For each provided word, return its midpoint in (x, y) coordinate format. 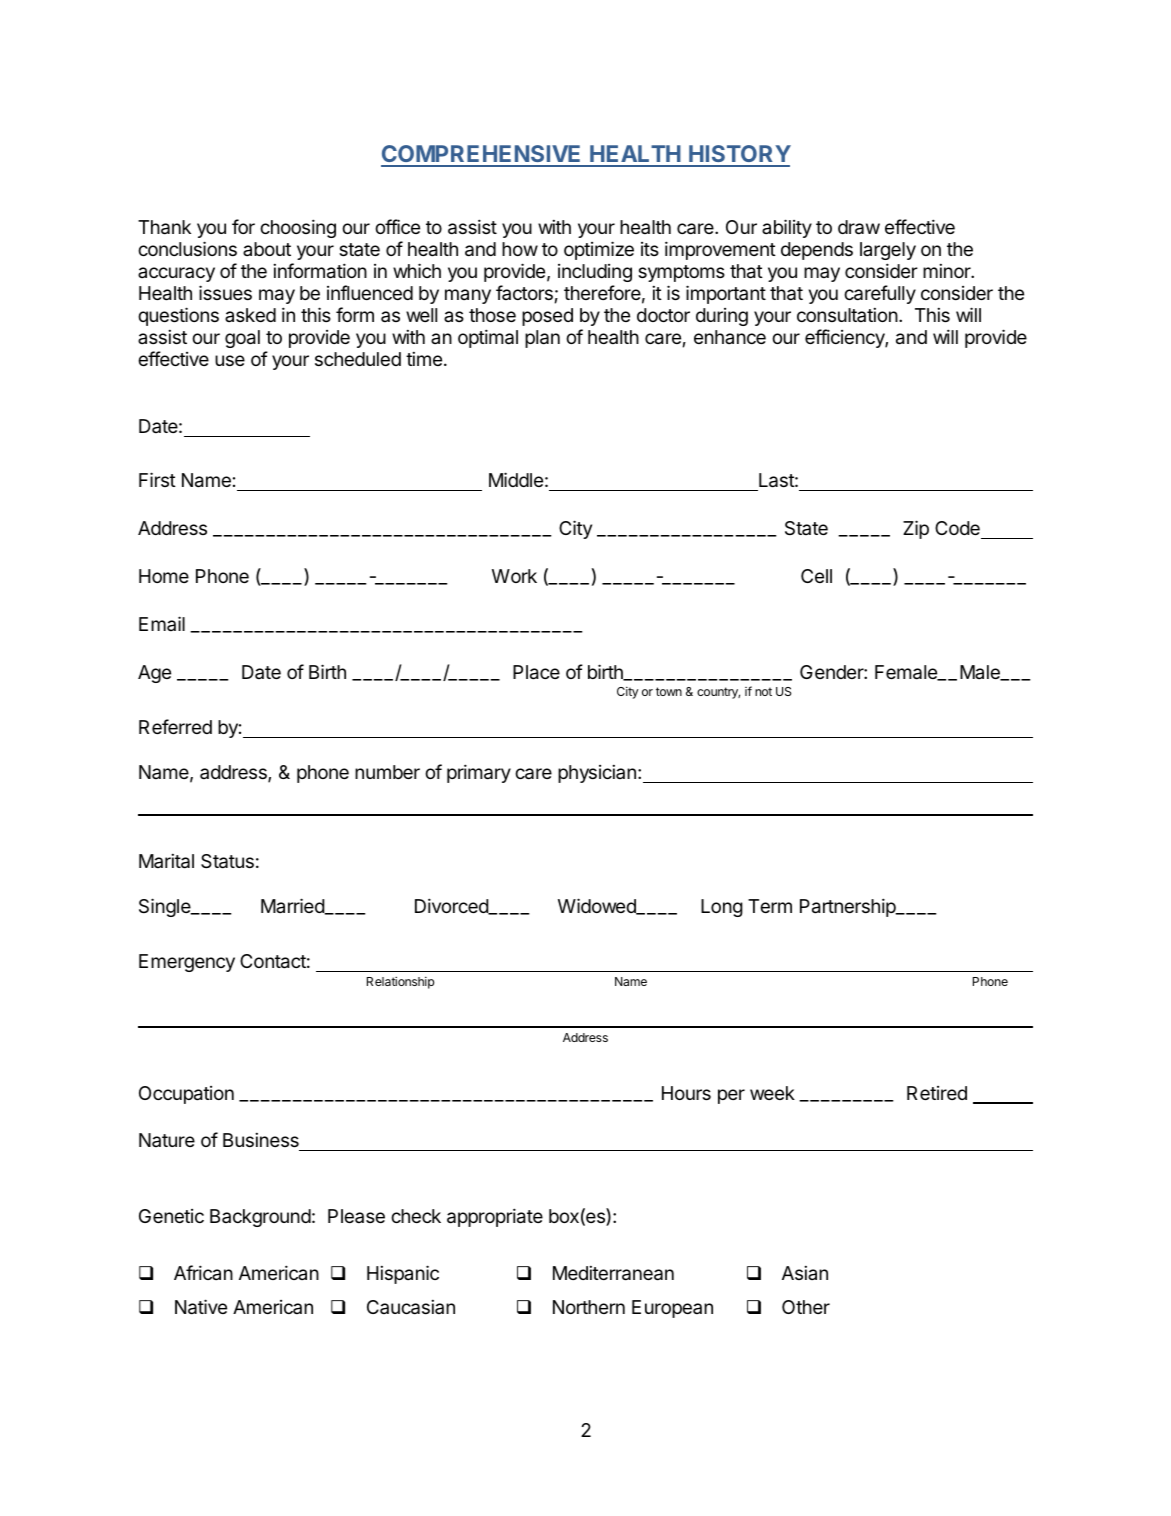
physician (597, 774)
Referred (175, 726)
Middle (516, 479)
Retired (937, 1093)
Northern (589, 1307)
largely (888, 251)
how (520, 249)
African (203, 1272)
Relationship (400, 983)
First (157, 479)
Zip (916, 529)
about (267, 249)
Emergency (187, 963)
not (763, 691)
